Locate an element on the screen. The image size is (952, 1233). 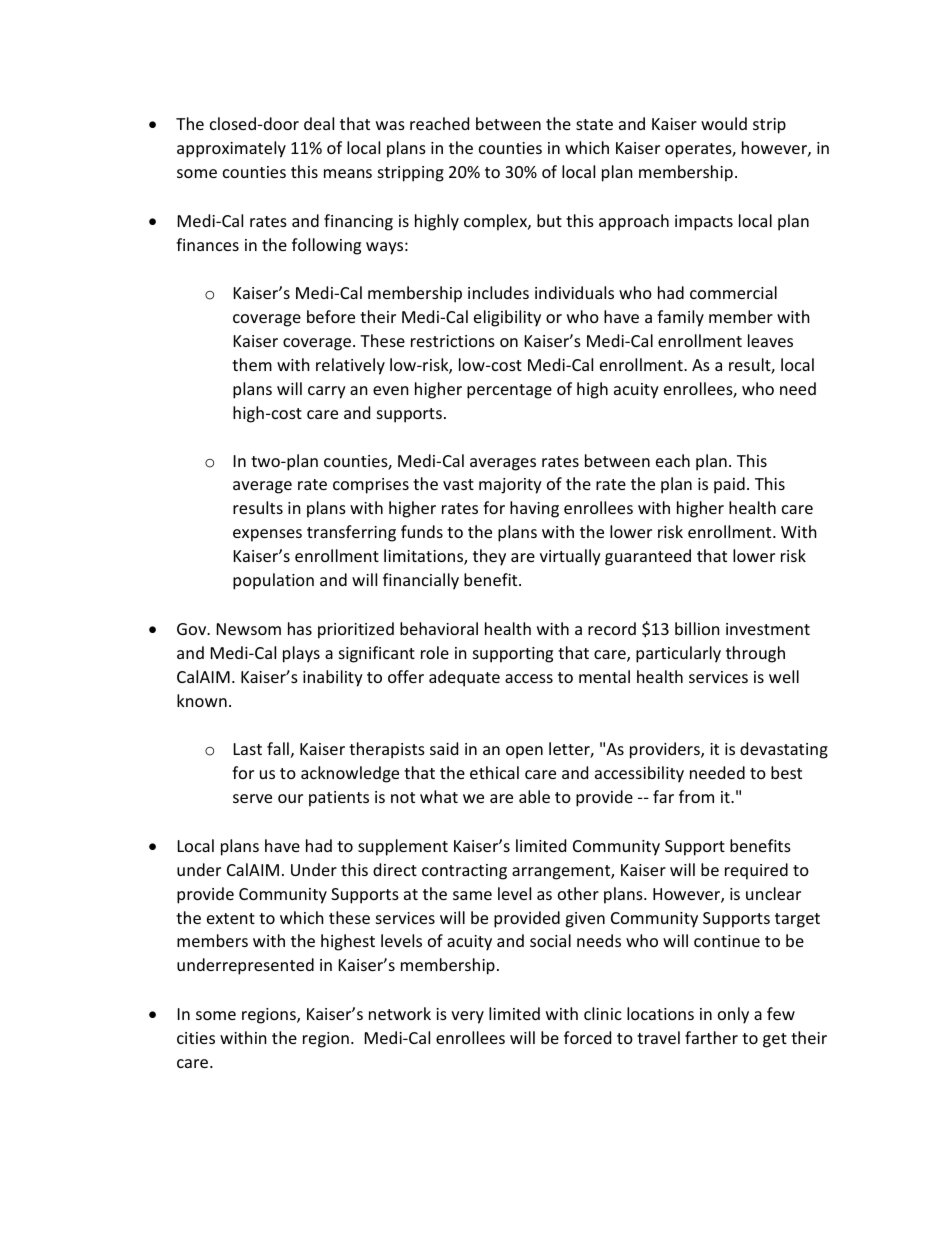
carry is located at coordinates (327, 392).
